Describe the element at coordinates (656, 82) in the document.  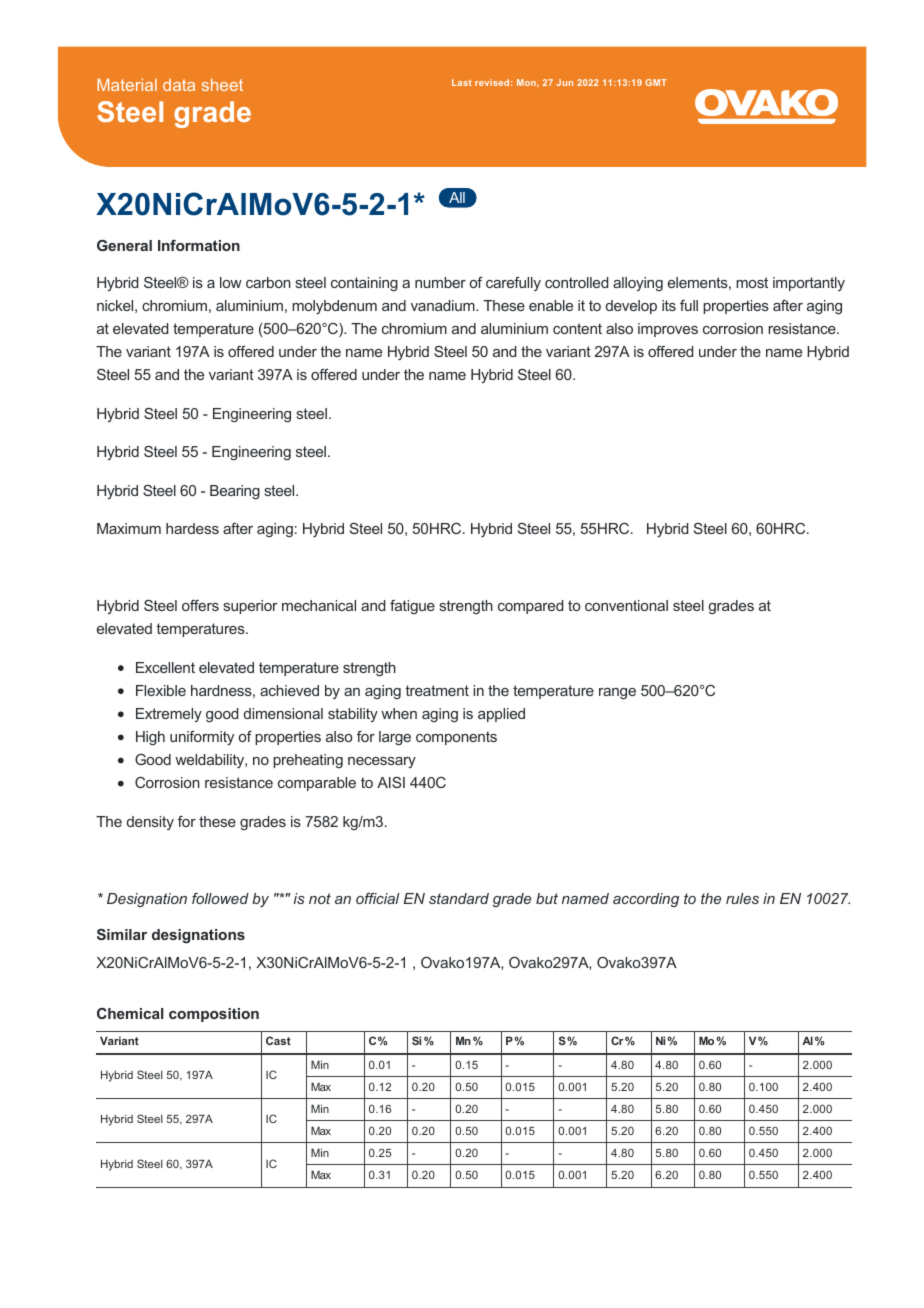
I see `GMT` at that location.
